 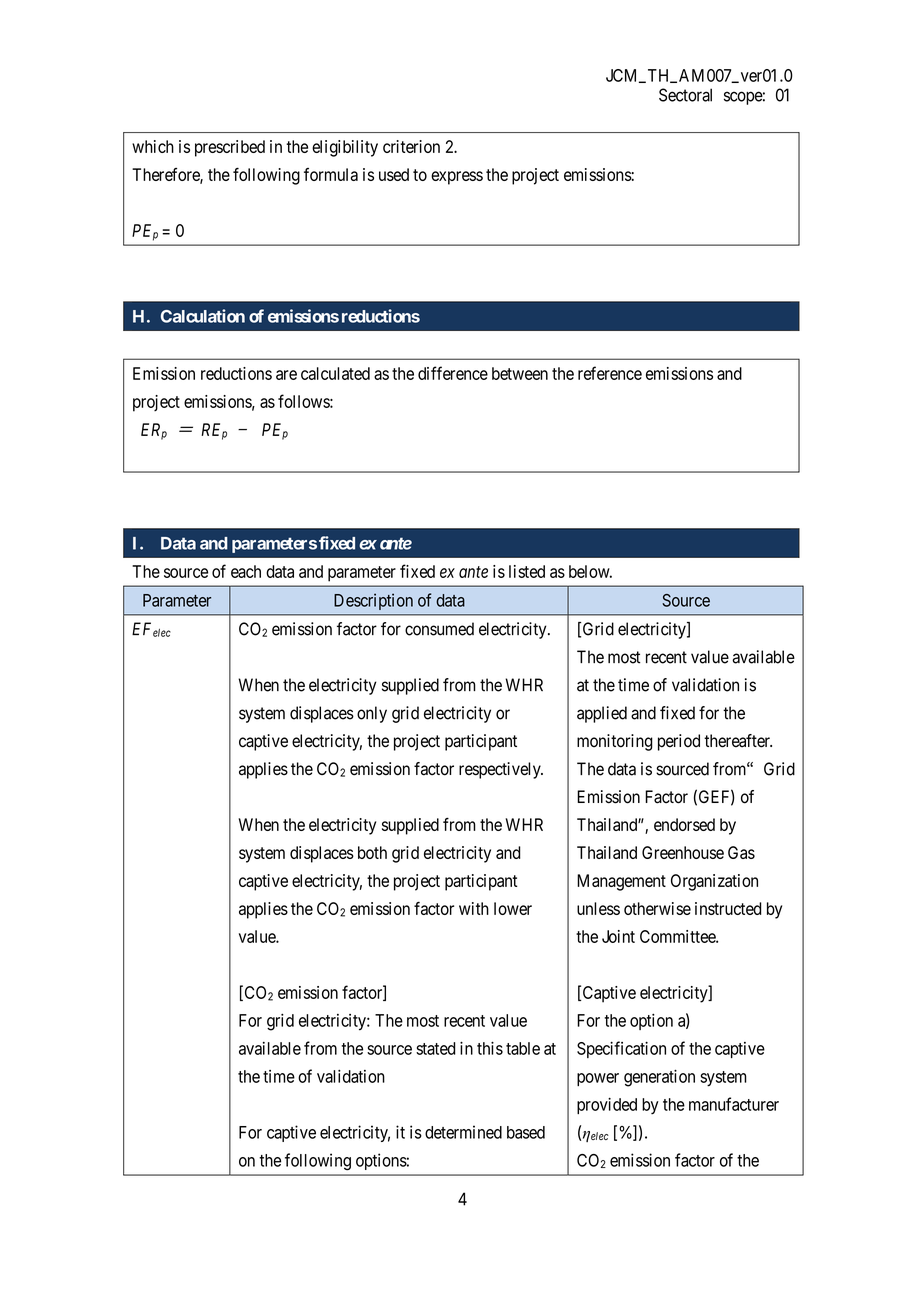 I want to click on with, so click(x=474, y=908).
